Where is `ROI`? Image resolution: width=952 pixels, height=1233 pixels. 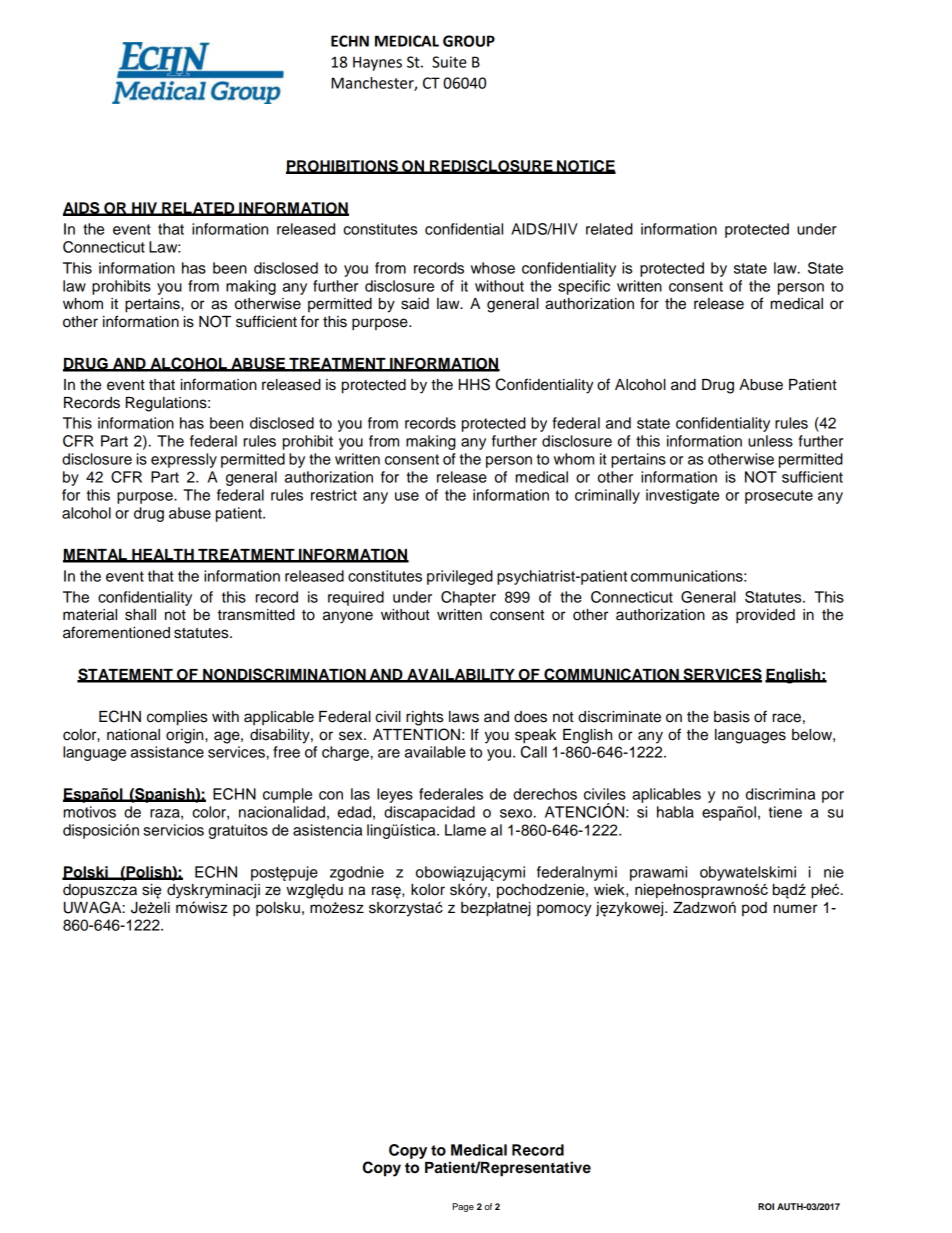 ROI is located at coordinates (766, 1206).
